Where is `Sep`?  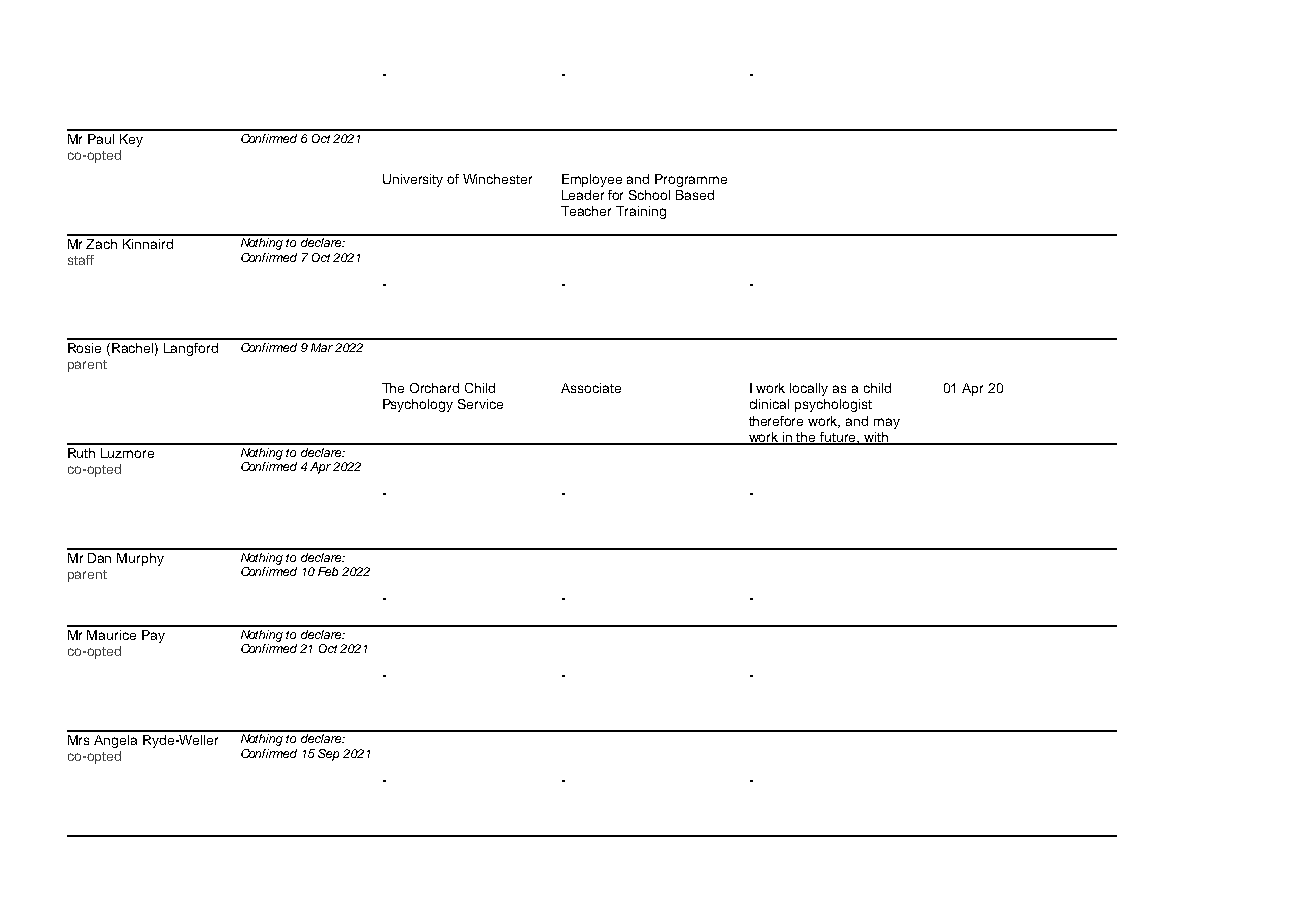
Sep is located at coordinates (328, 755).
